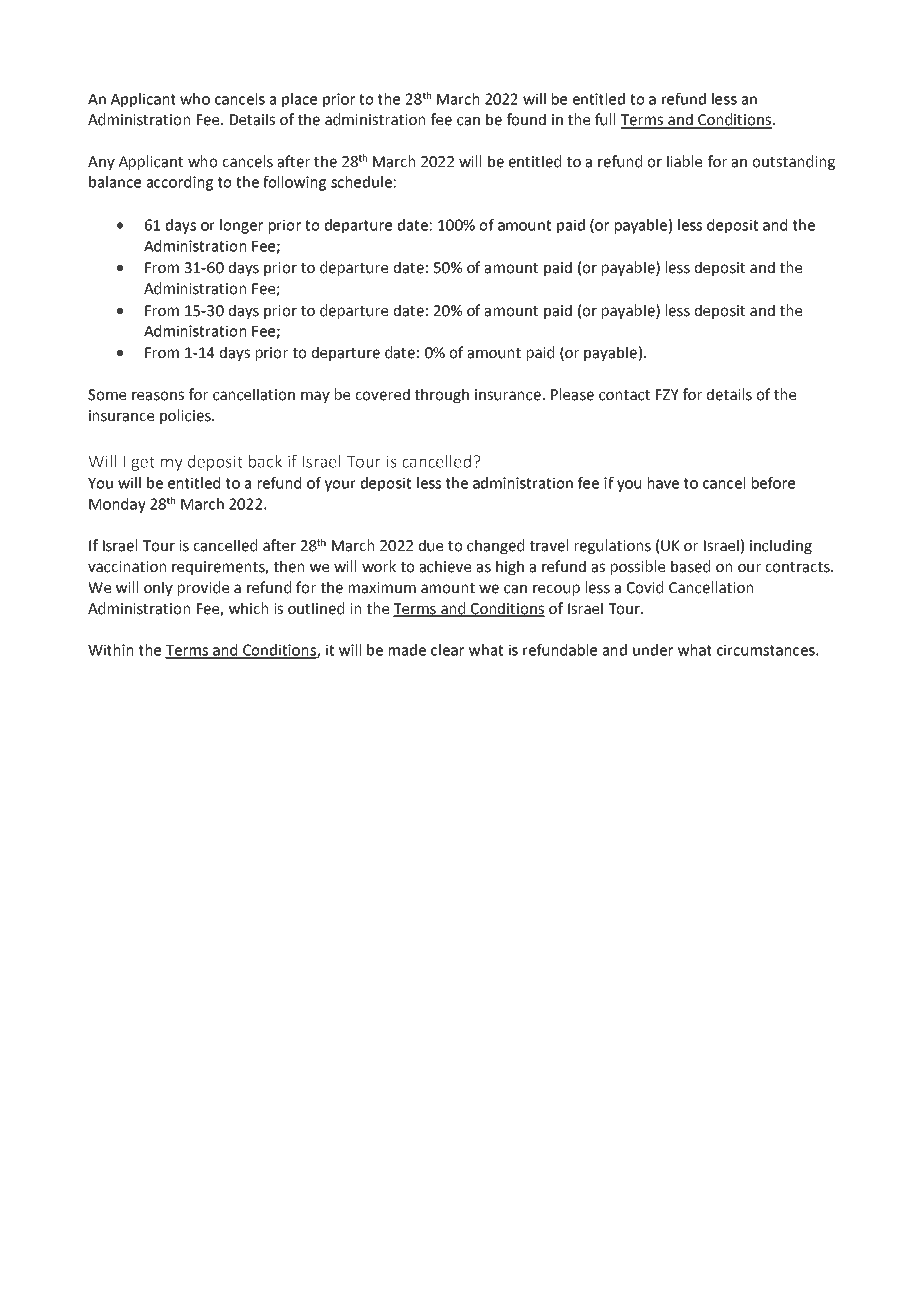 The height and width of the page is (1308, 924). I want to click on found, so click(526, 119).
